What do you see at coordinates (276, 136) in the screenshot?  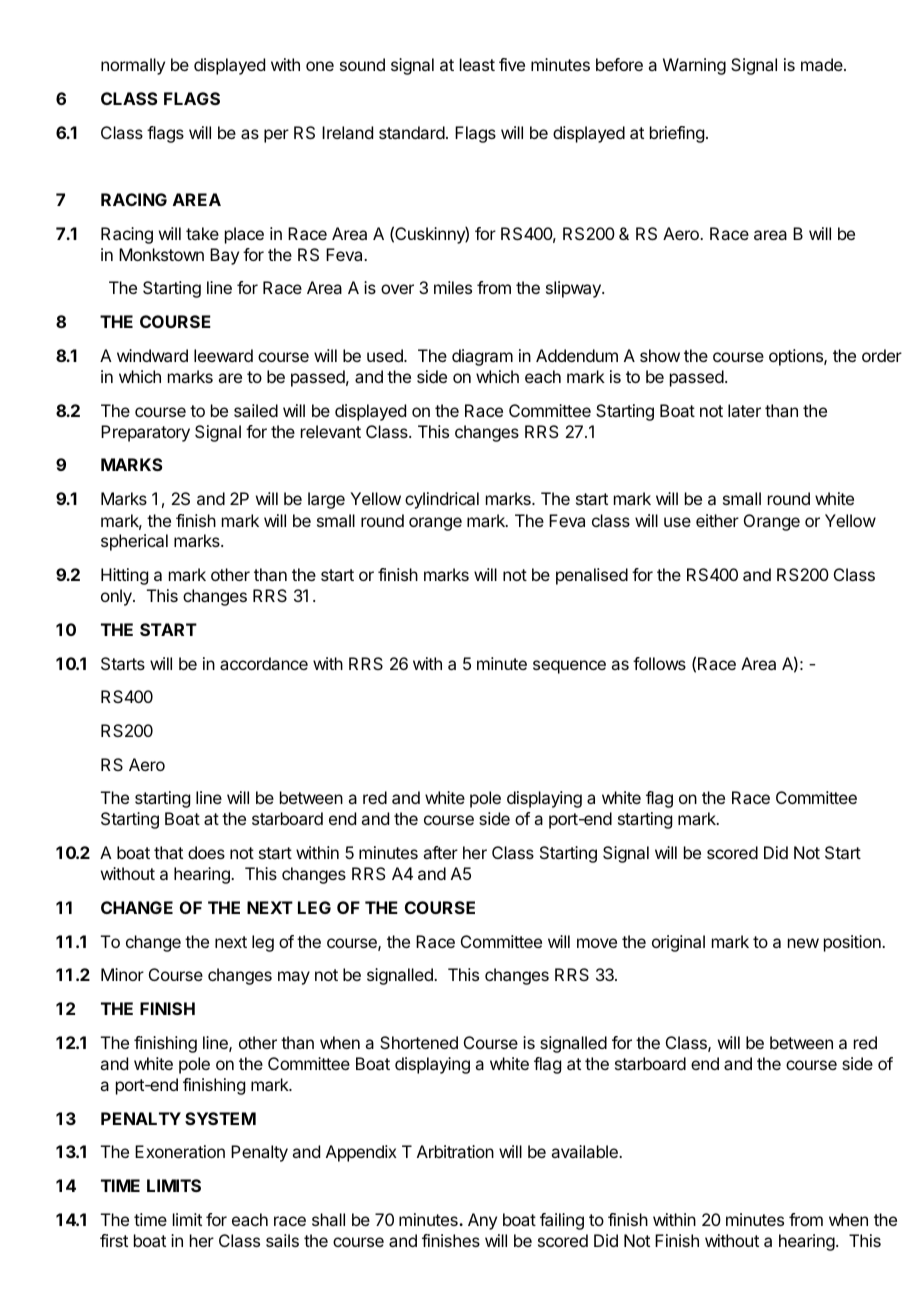 I see `per` at bounding box center [276, 136].
